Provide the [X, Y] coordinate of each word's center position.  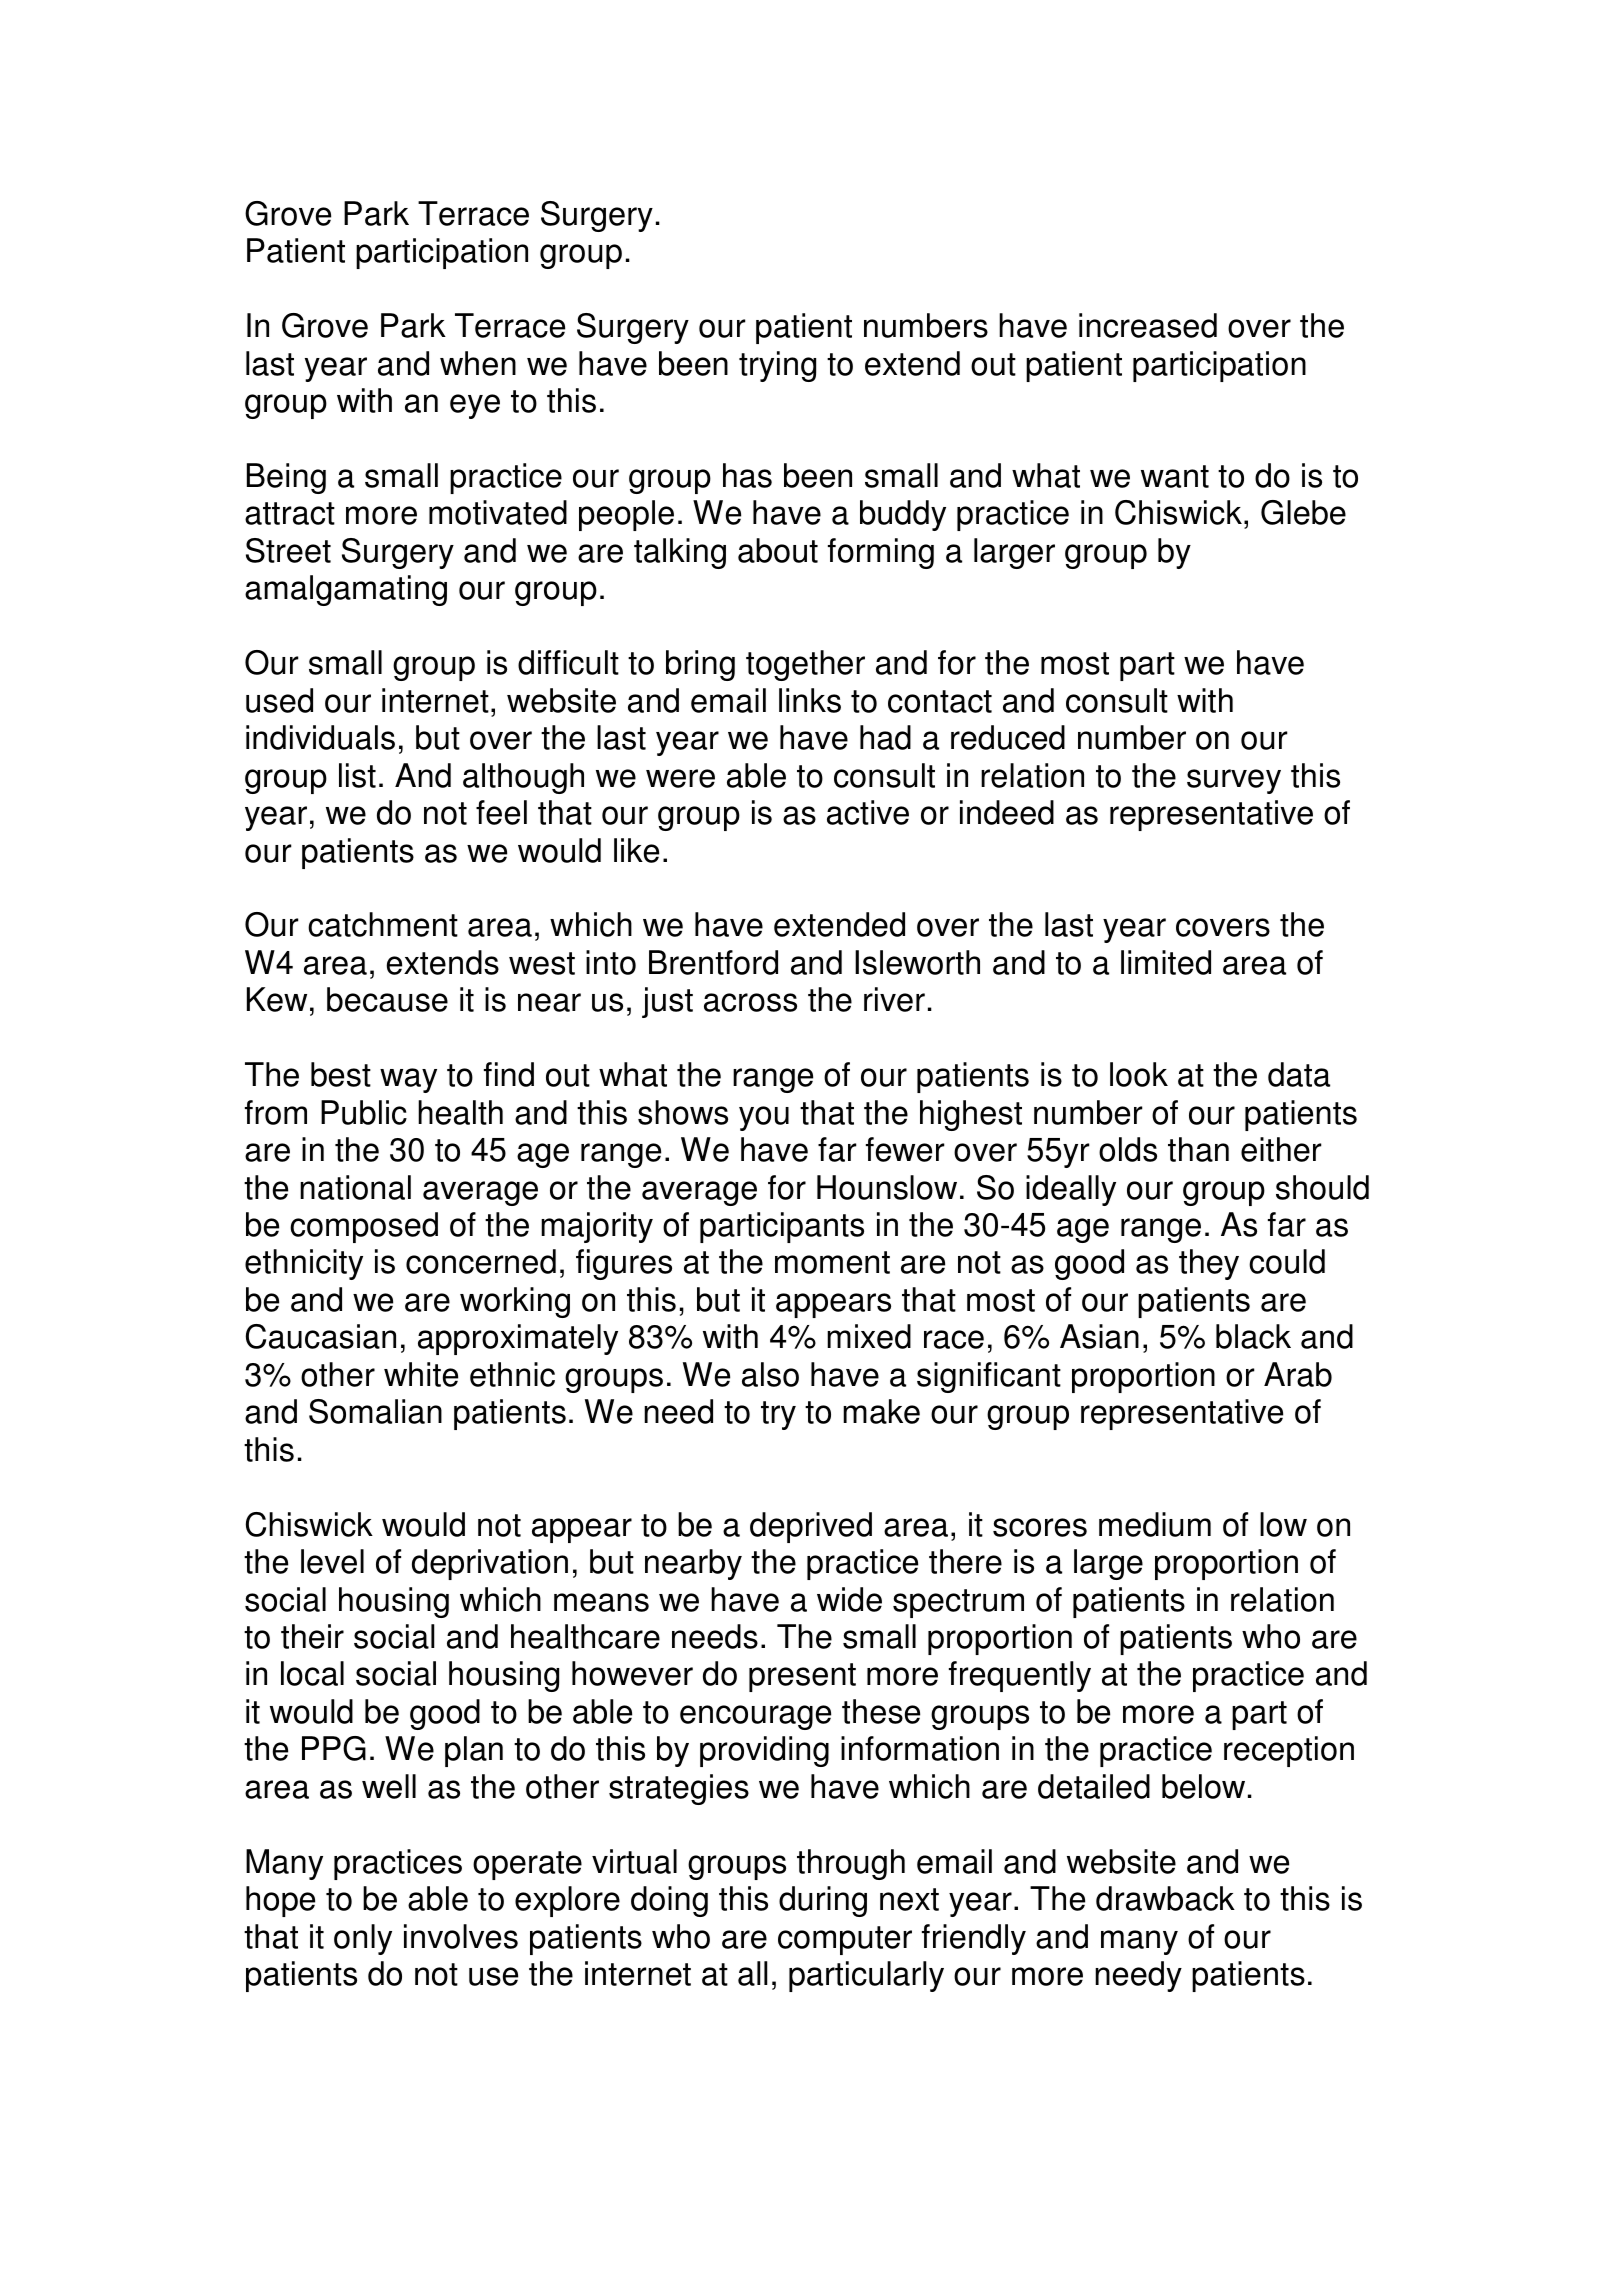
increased [1148, 325]
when [478, 363]
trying [777, 366]
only [363, 1939]
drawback [1165, 1898]
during [823, 1901]
